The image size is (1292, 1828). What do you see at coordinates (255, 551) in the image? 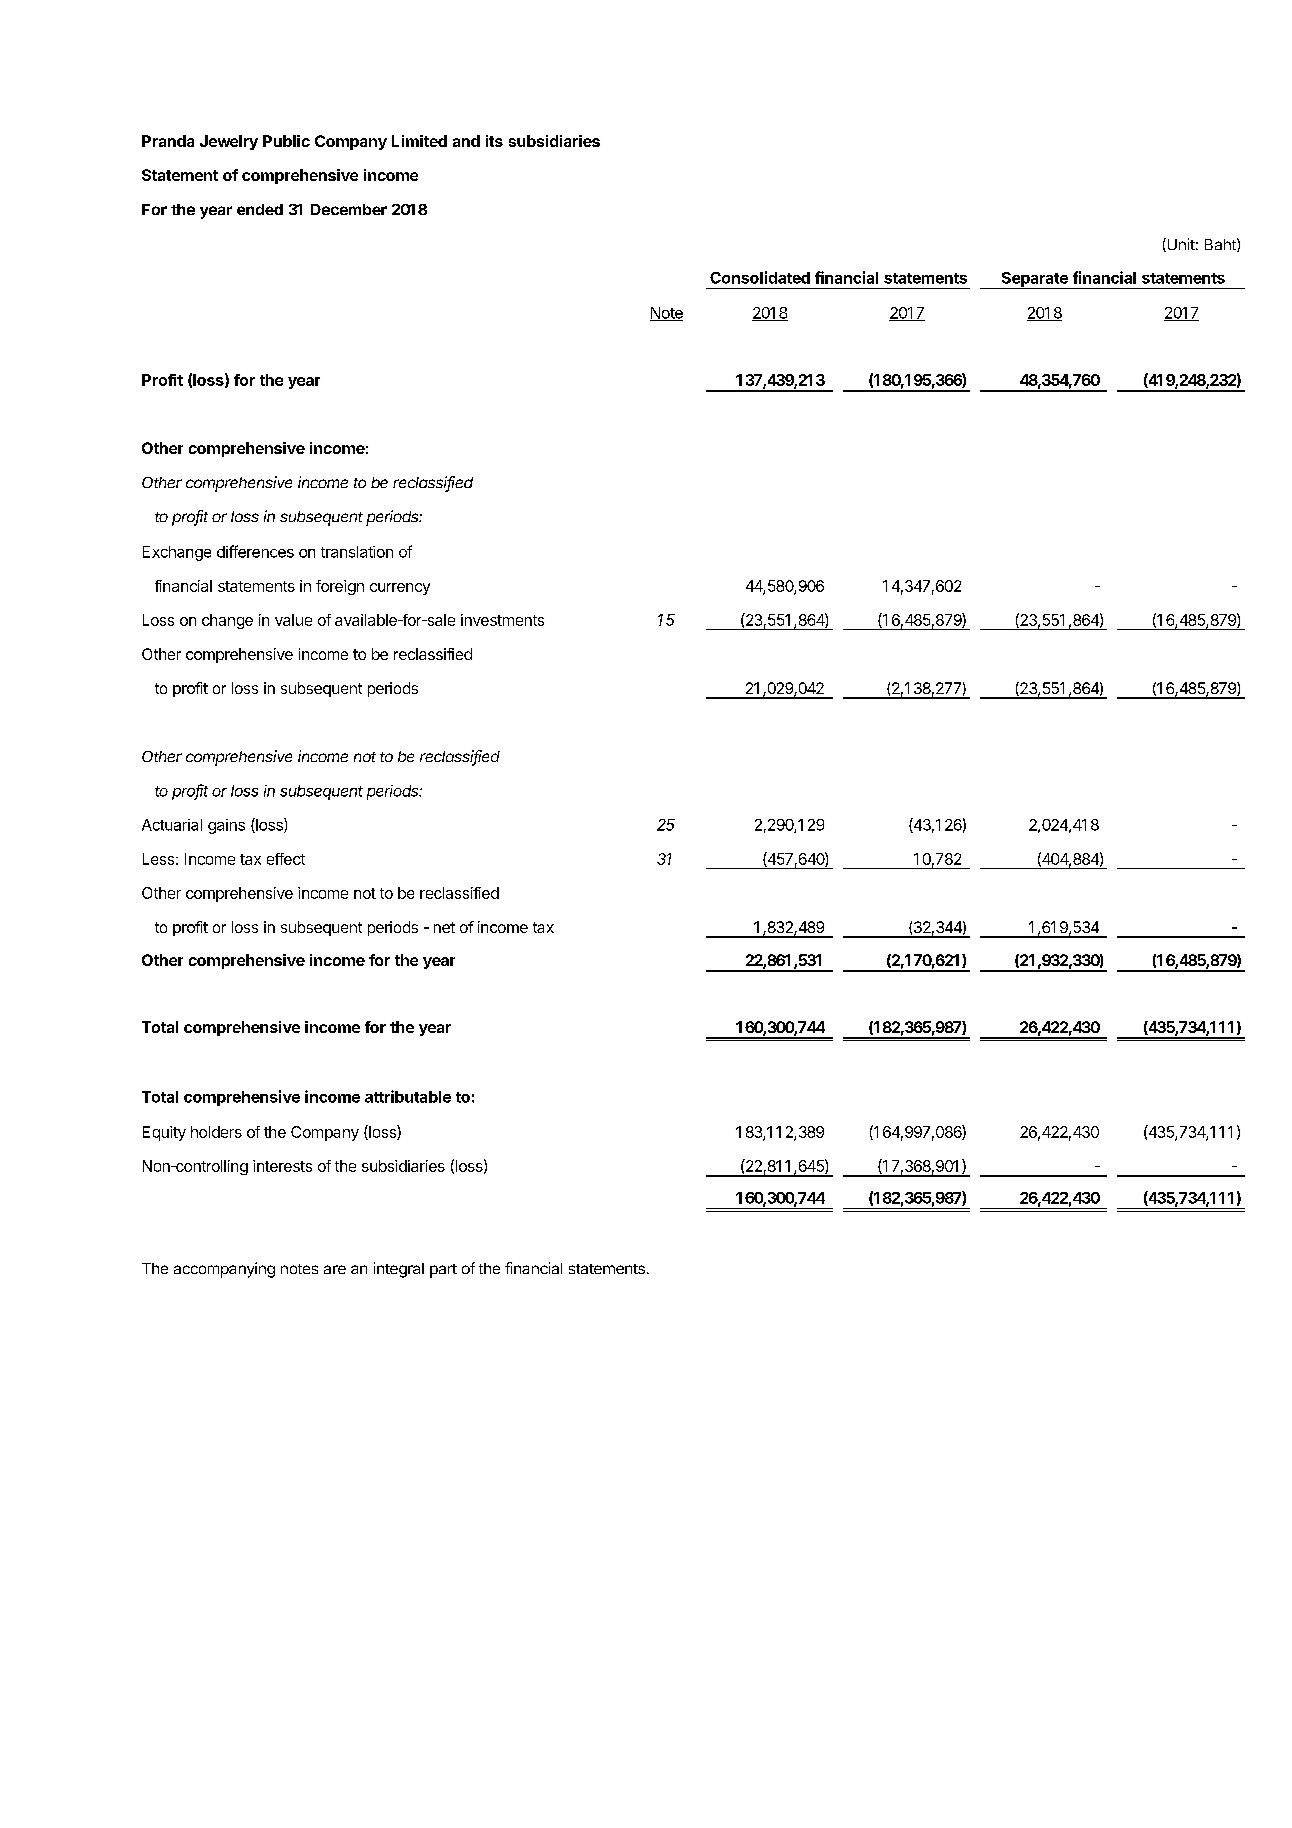
I see `differences` at bounding box center [255, 551].
